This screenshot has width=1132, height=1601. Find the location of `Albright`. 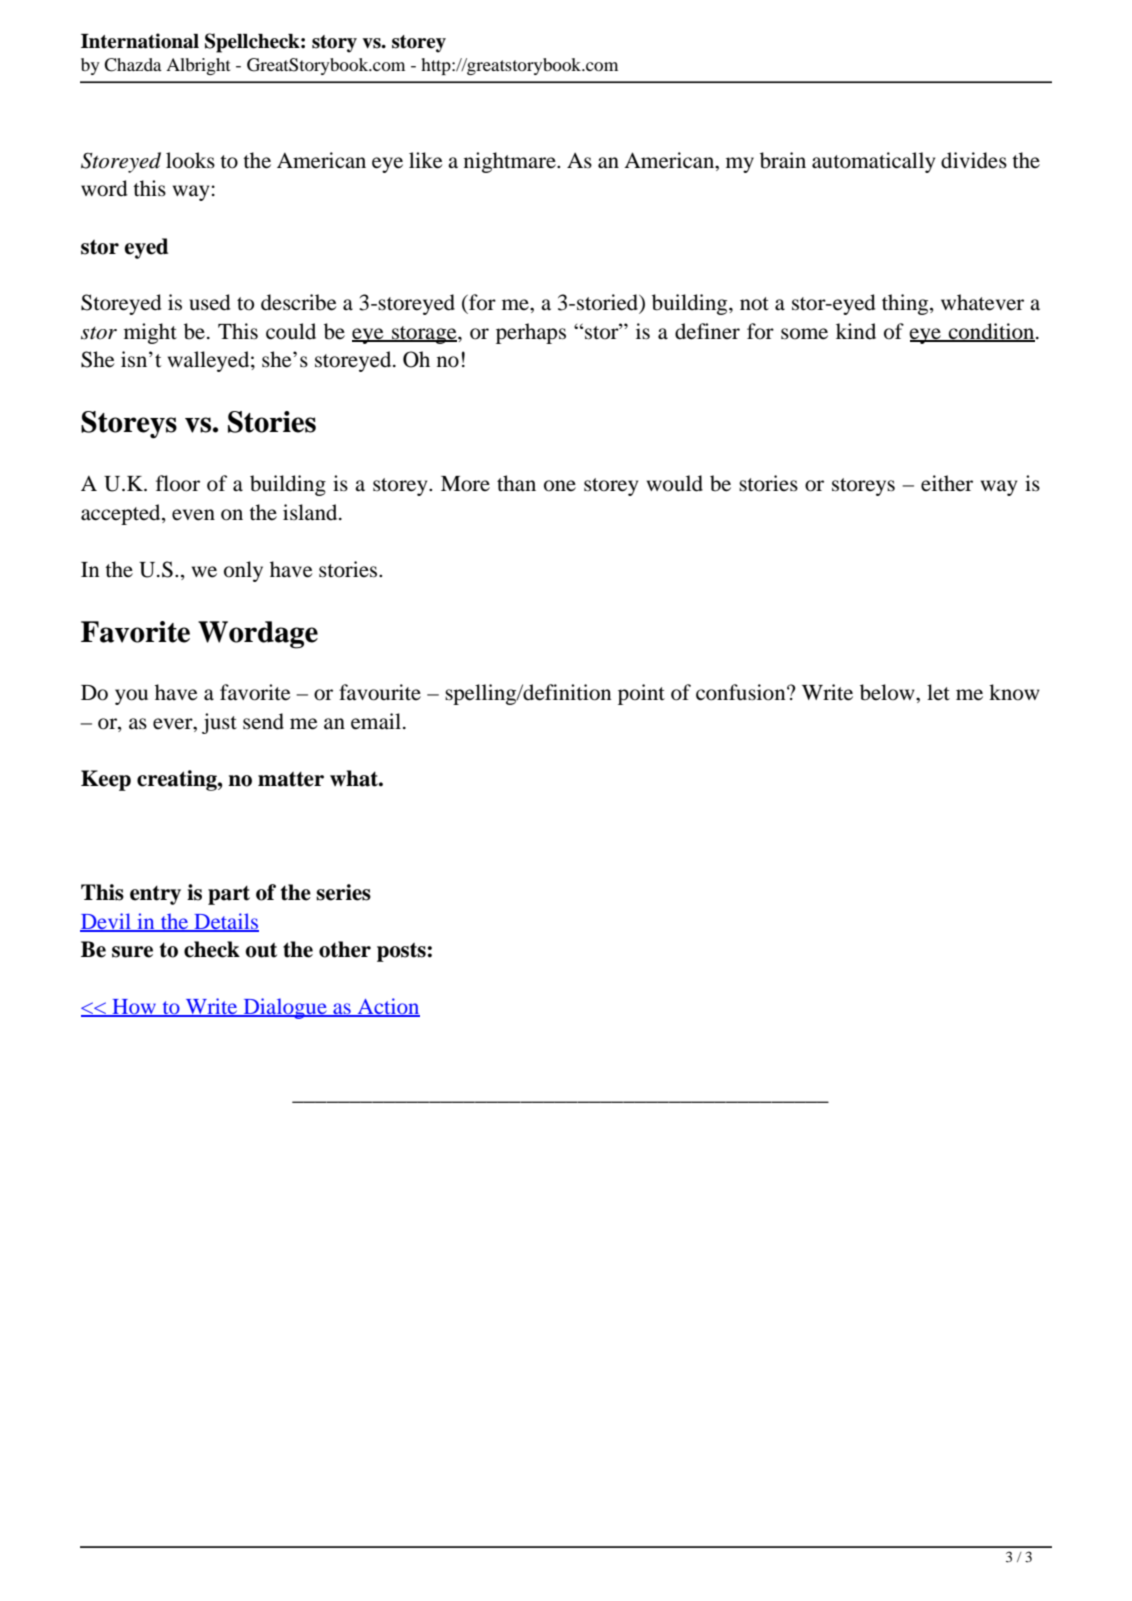

Albright is located at coordinates (198, 66).
